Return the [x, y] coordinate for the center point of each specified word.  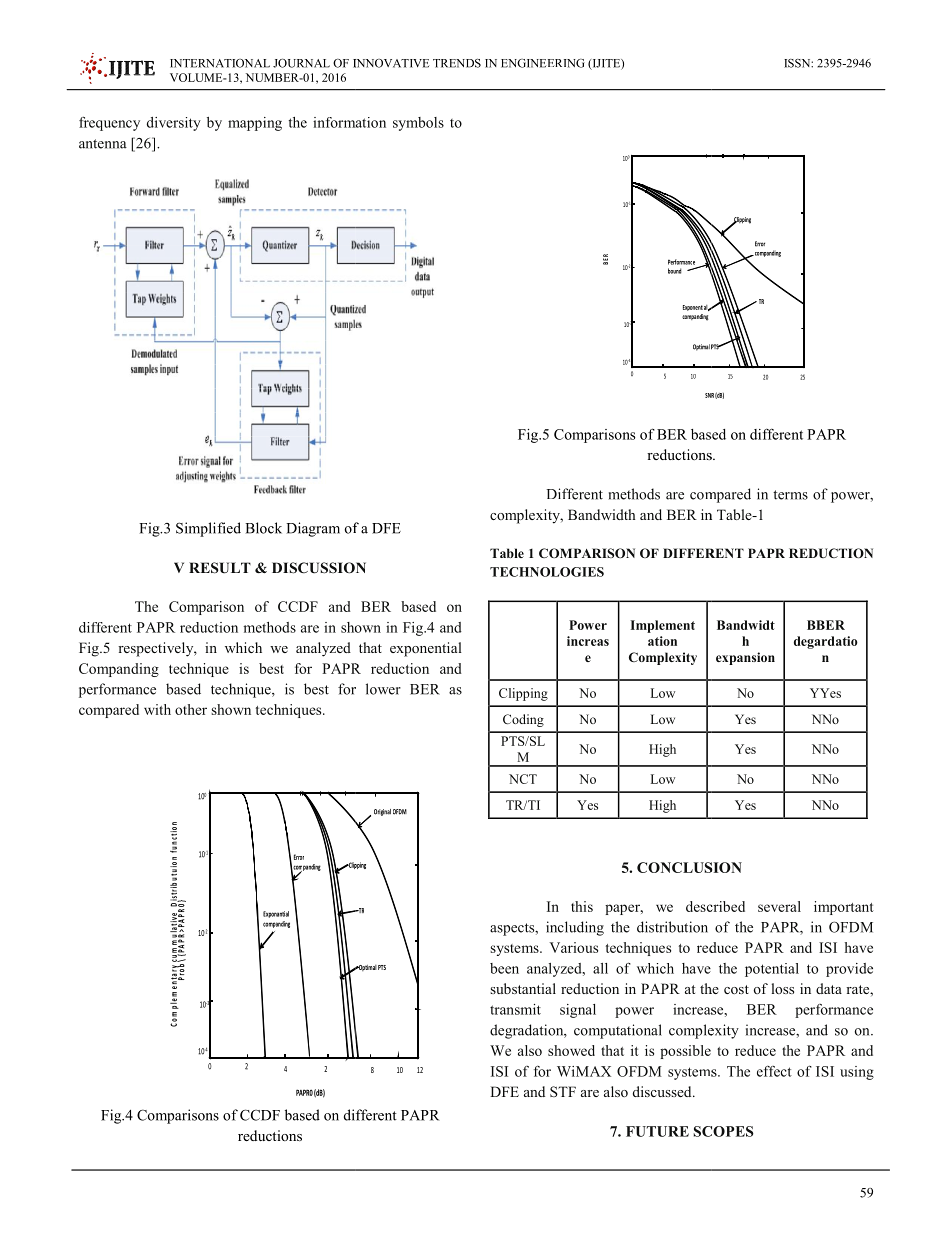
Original [382, 812]
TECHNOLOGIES [547, 572]
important [844, 908]
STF [563, 1091]
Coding [523, 720]
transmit [515, 1009]
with [157, 709]
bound [674, 271]
